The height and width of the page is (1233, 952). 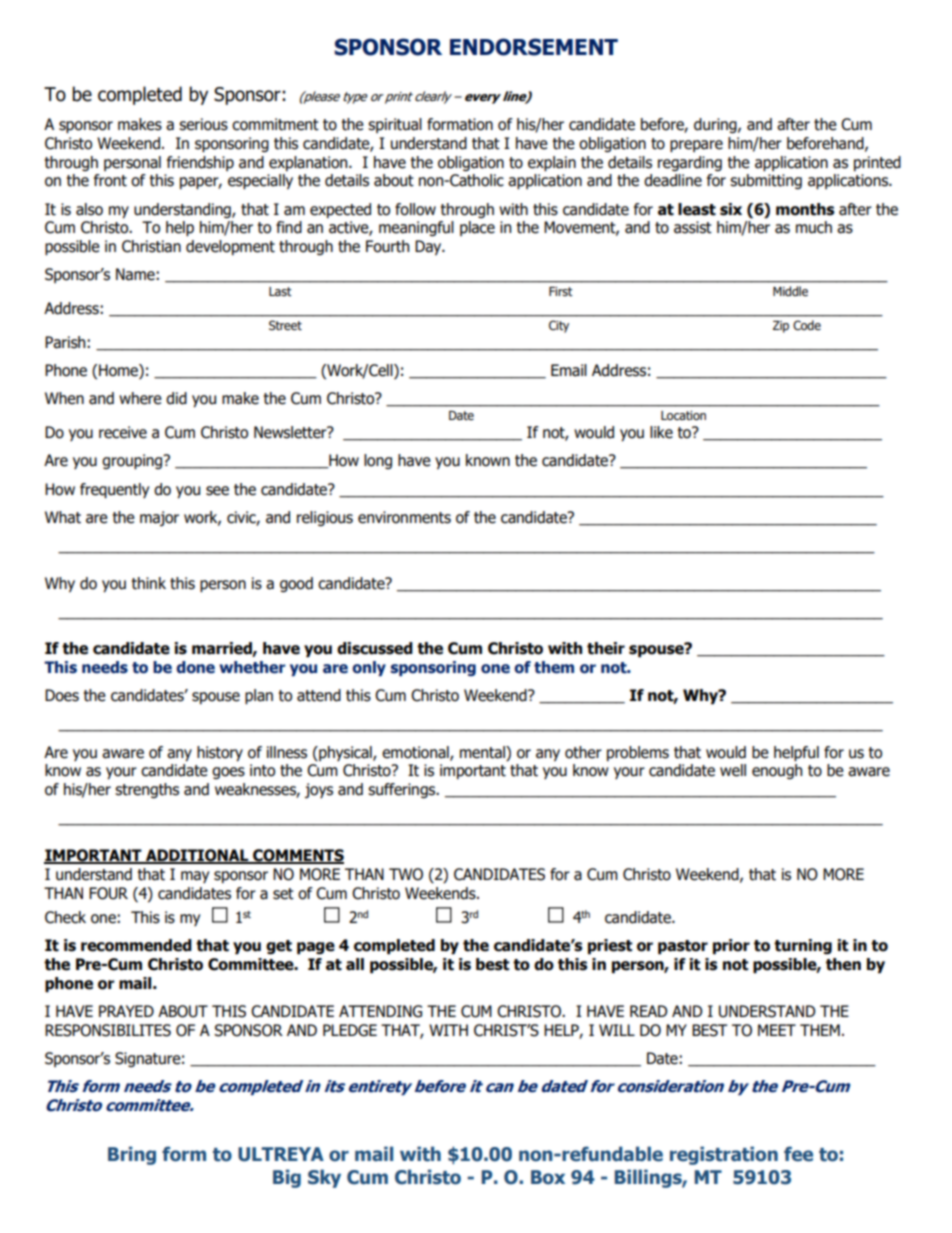 What do you see at coordinates (195, 877) in the page?
I see `may` at bounding box center [195, 877].
